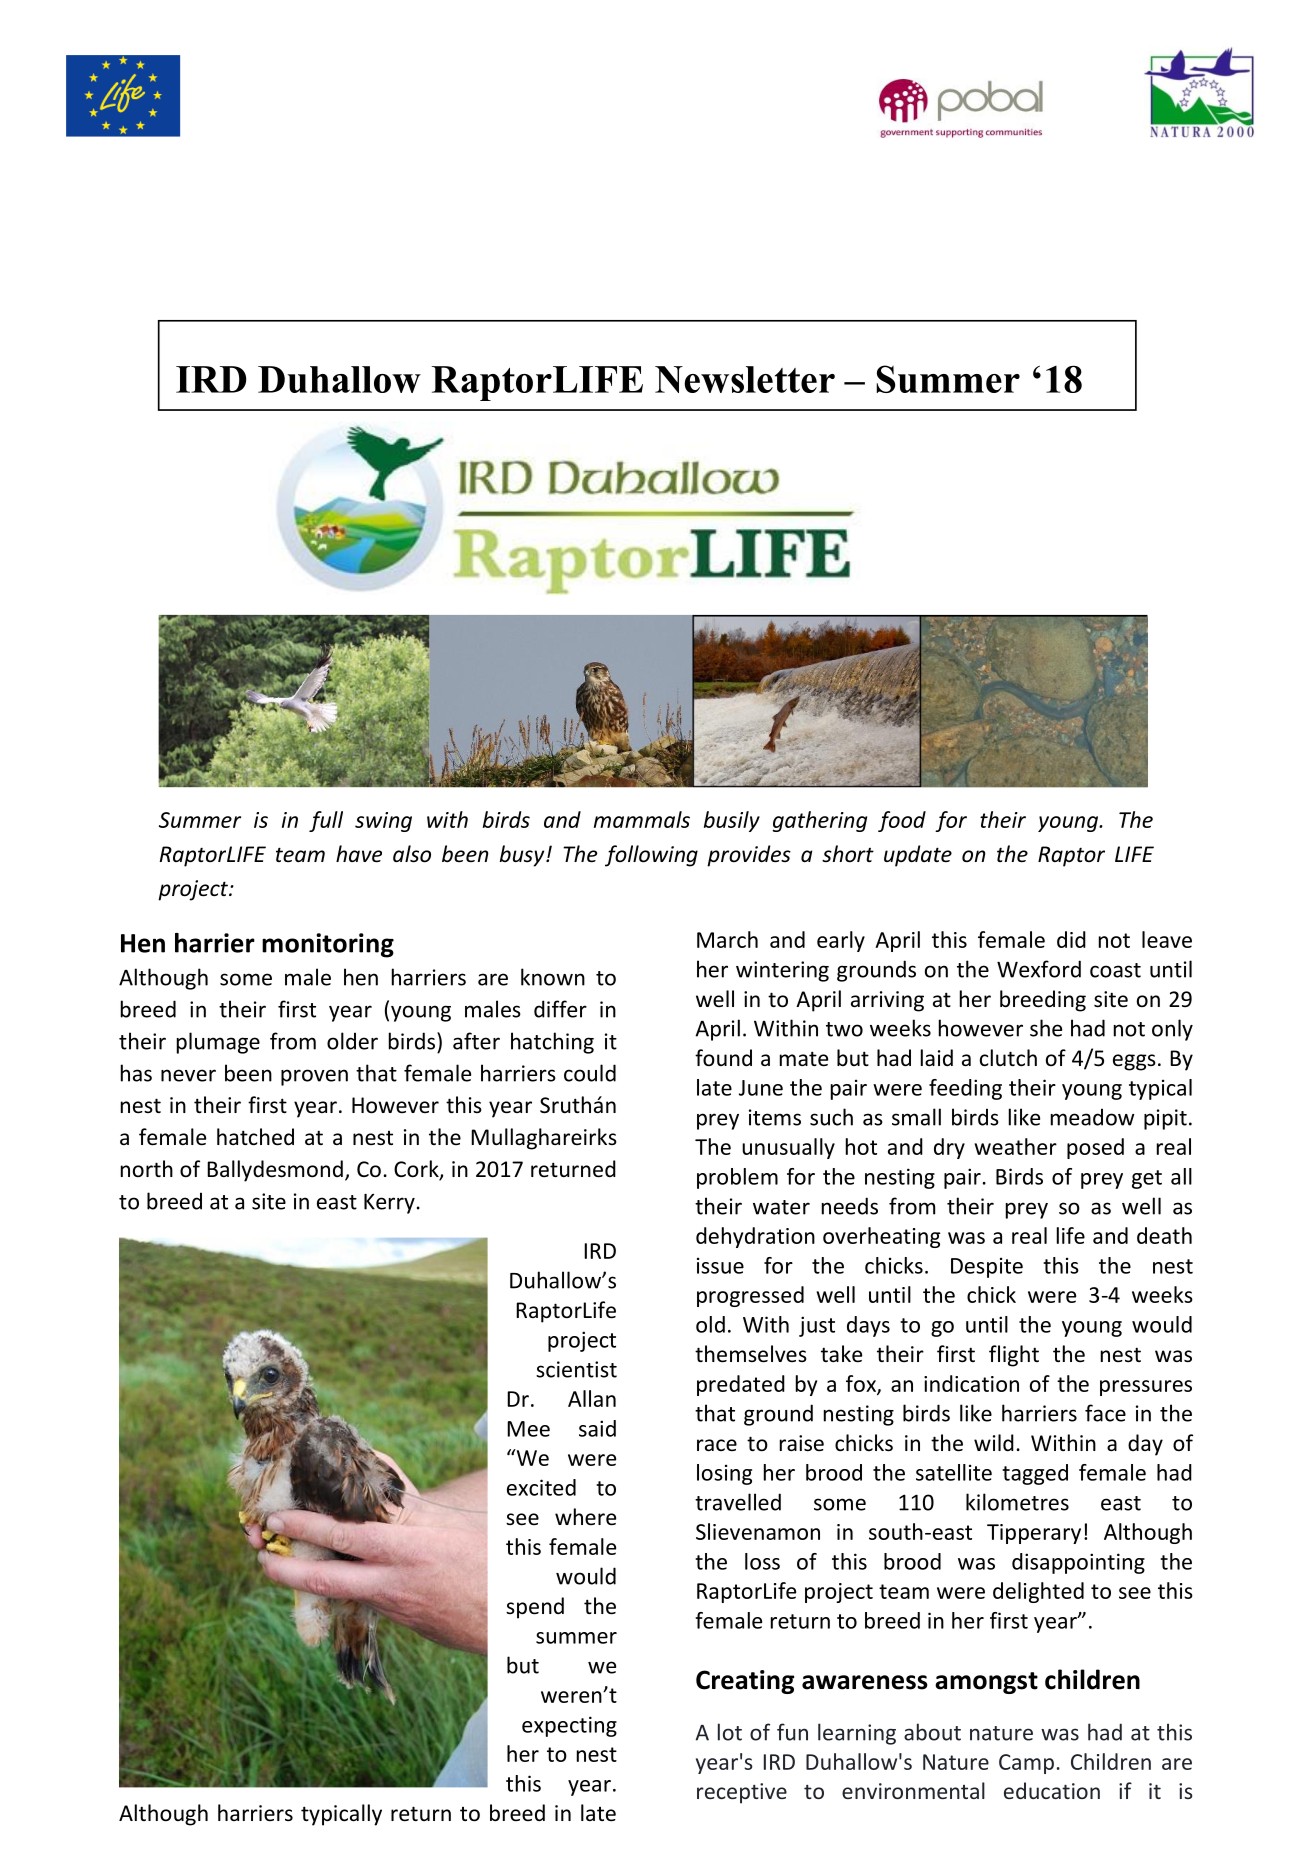  I want to click on lot, so click(730, 1732).
